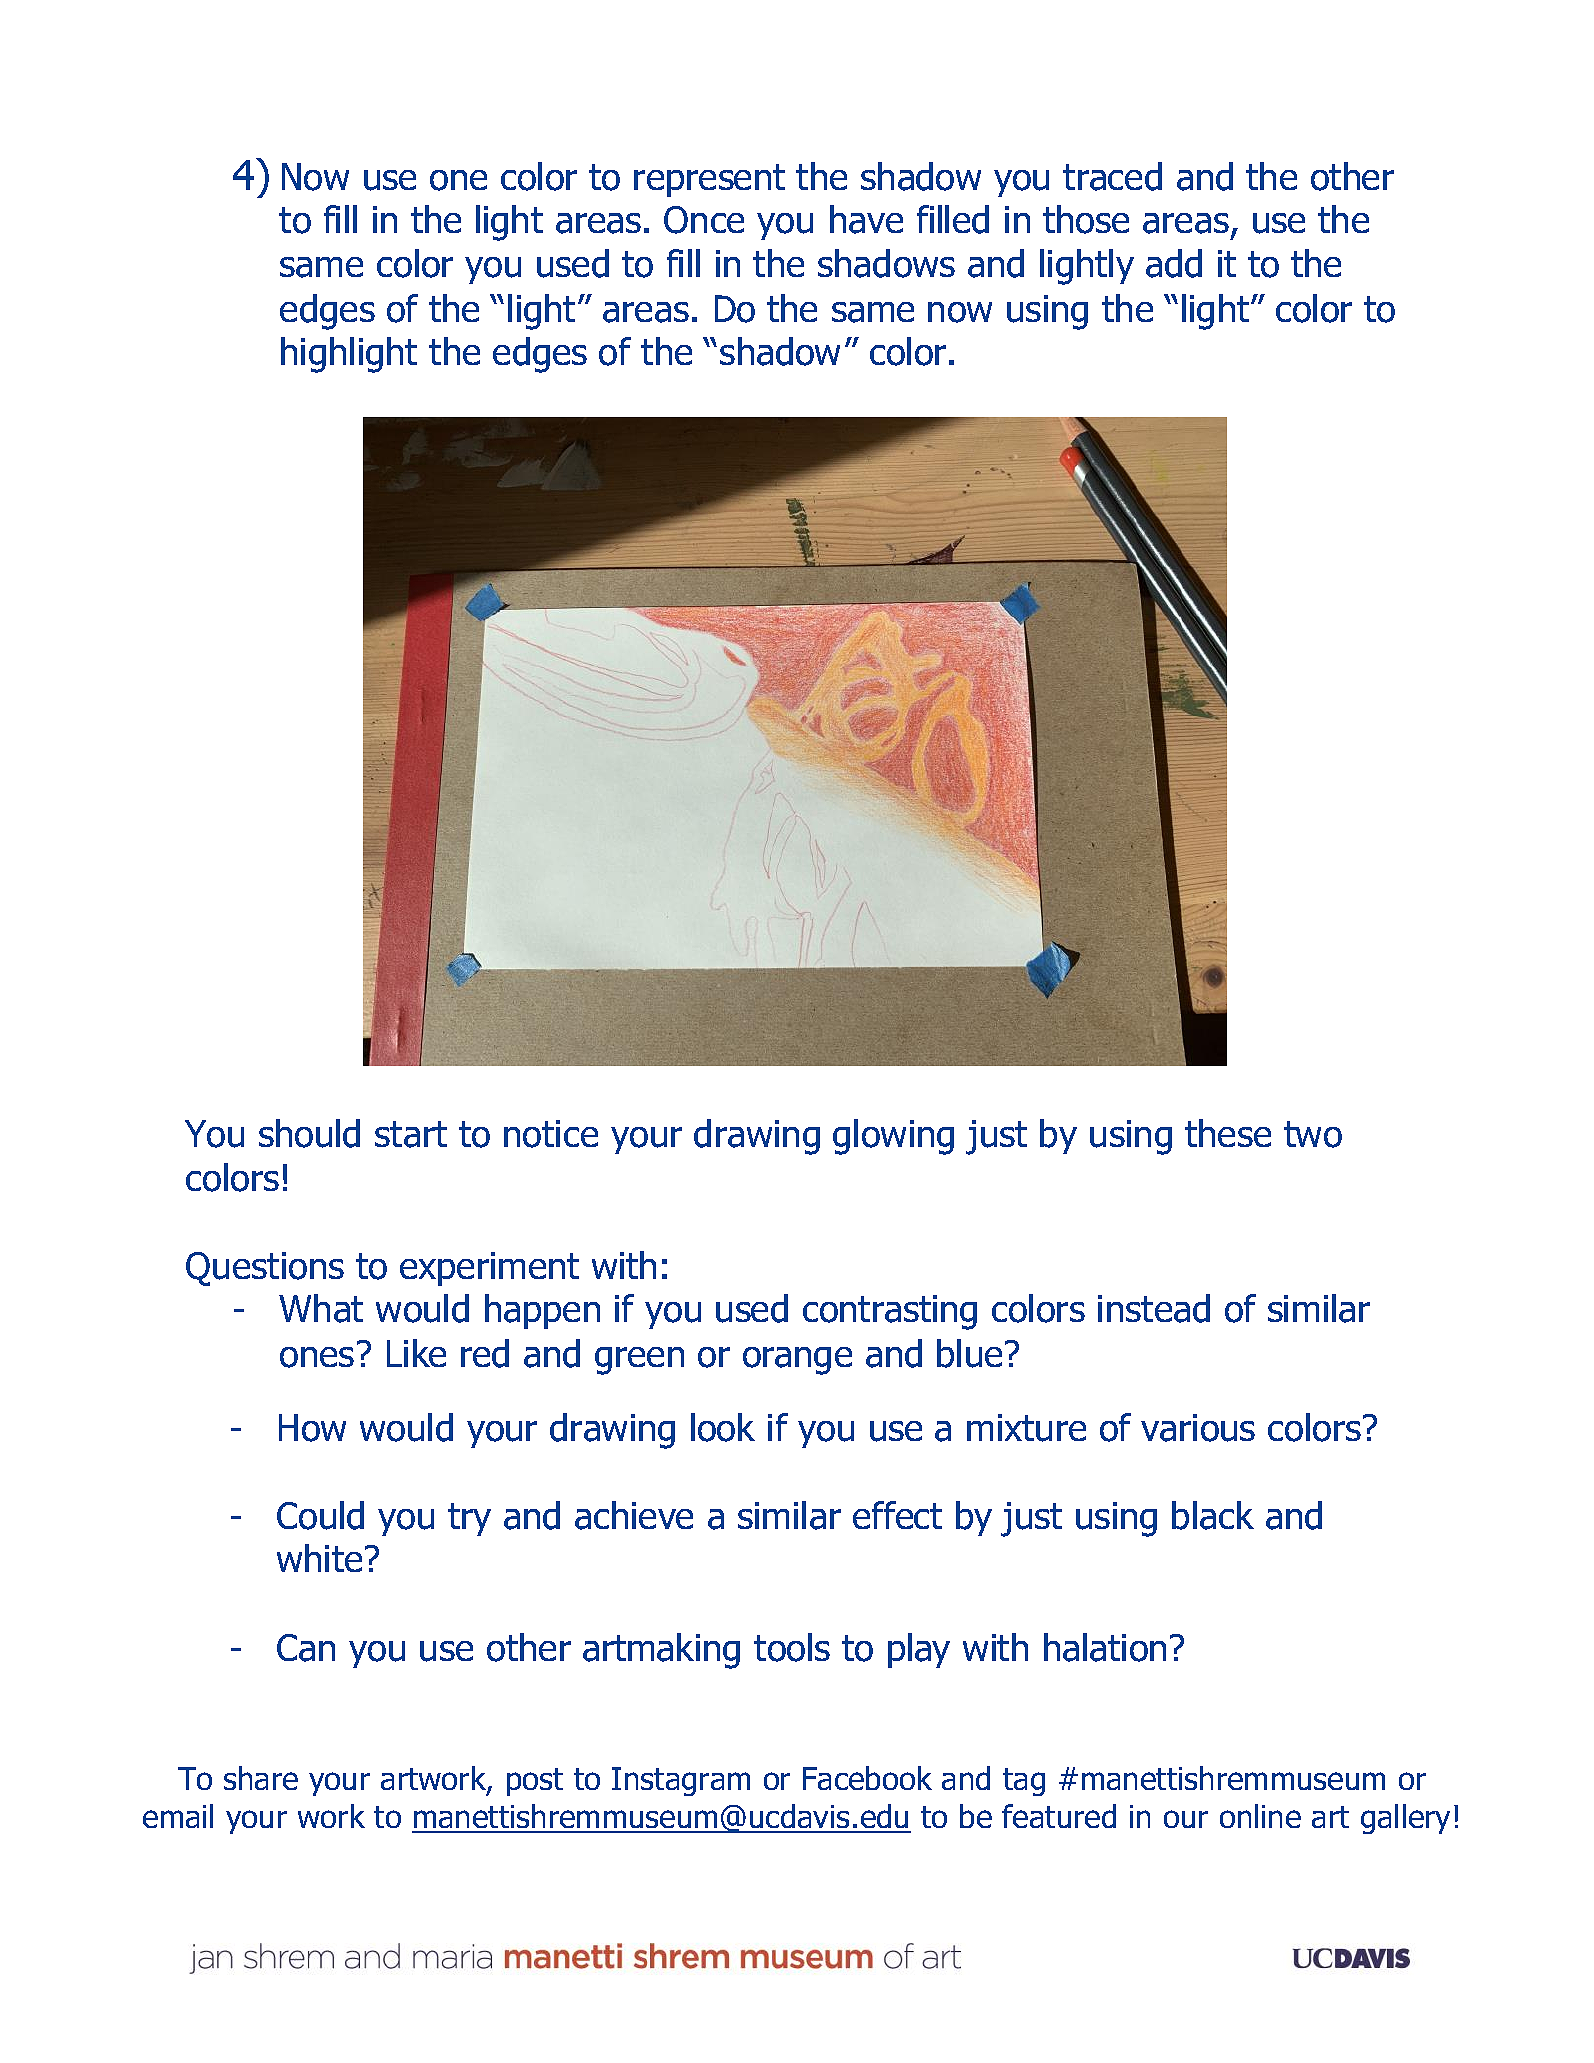 This screenshot has height=2063, width=1594. I want to click on Once, so click(704, 220).
